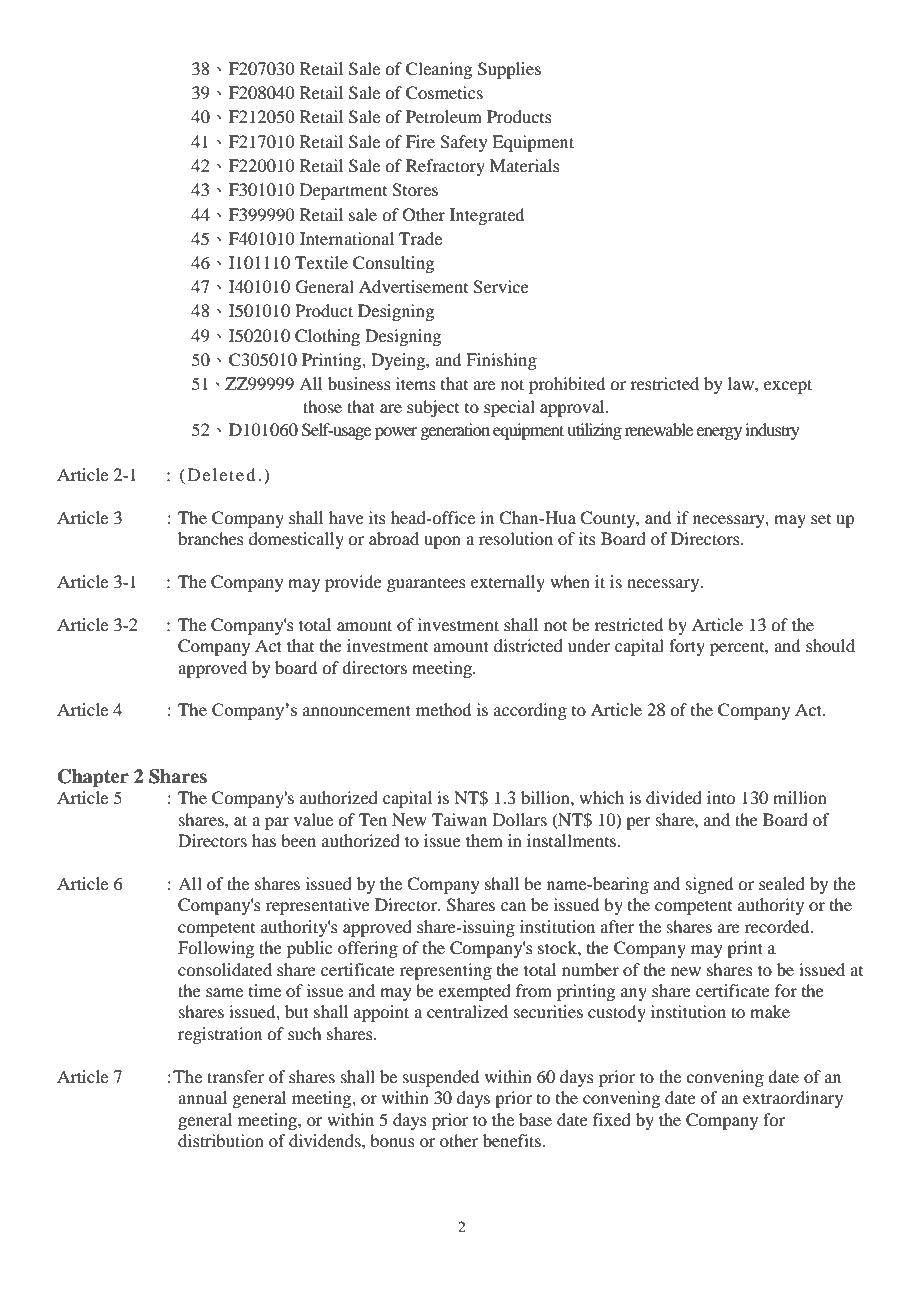 This screenshot has height=1308, width=924. I want to click on Chapter, so click(93, 778).
